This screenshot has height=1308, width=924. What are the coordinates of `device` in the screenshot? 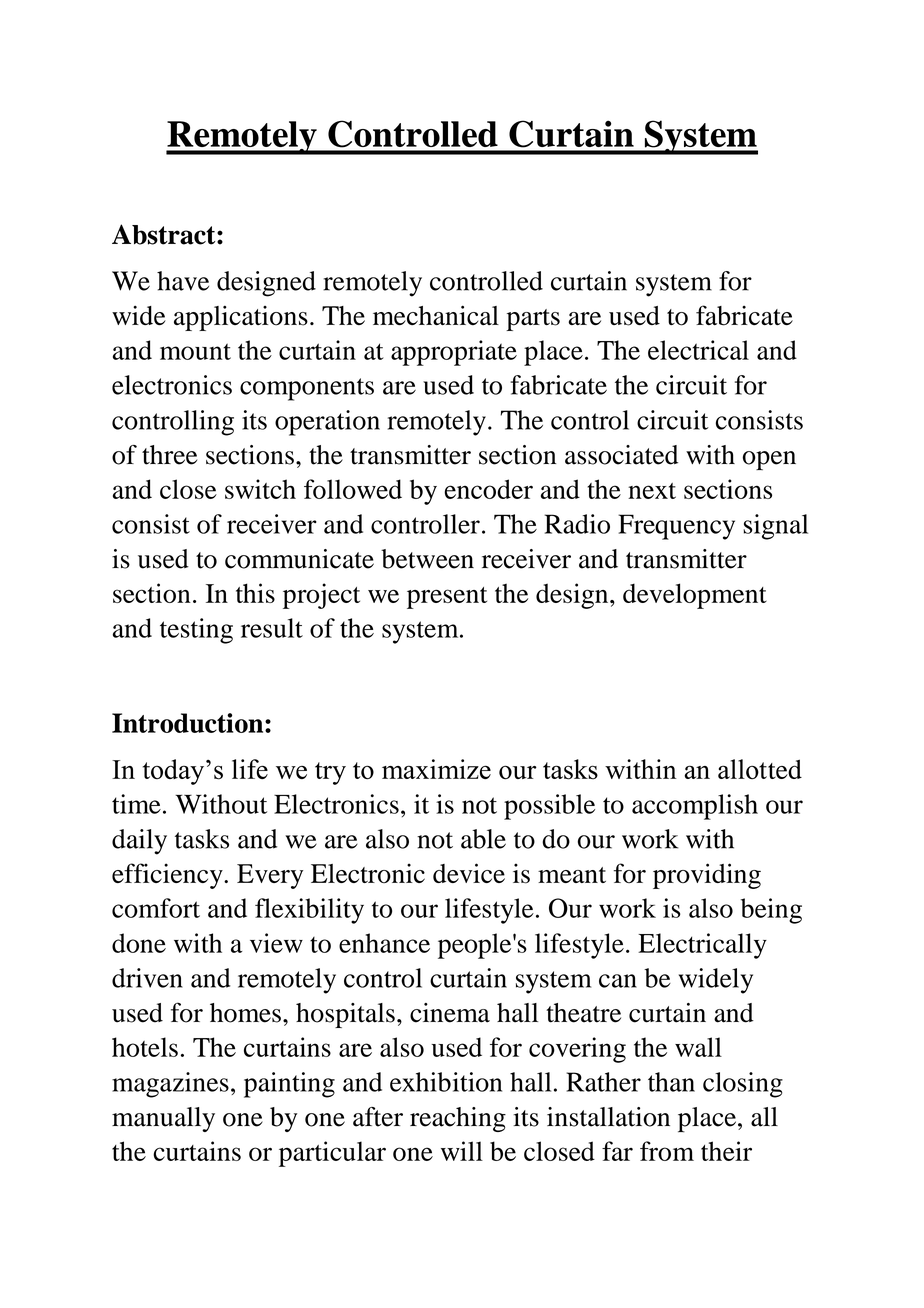 It's located at (469, 873).
